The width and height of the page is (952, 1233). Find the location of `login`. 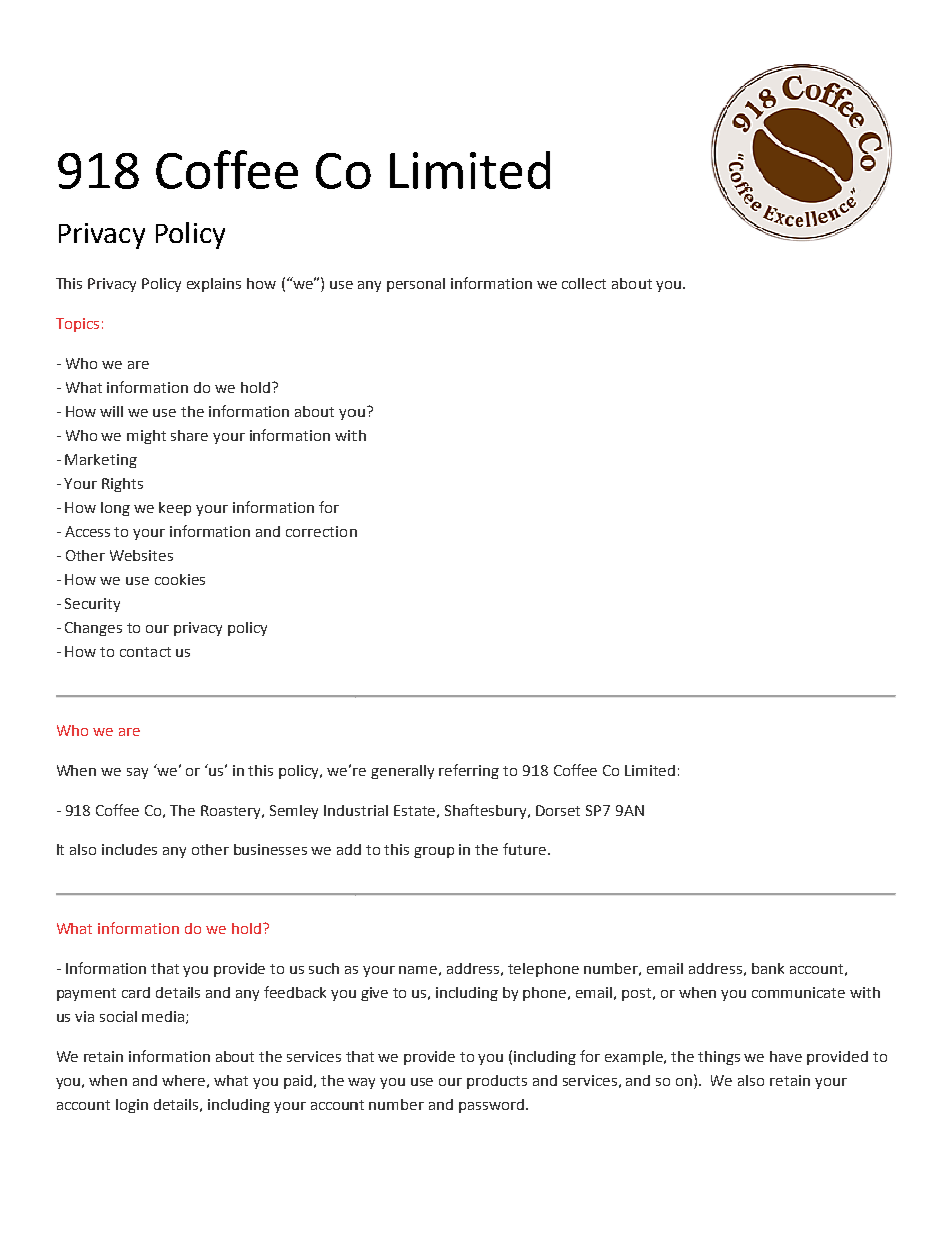

login is located at coordinates (132, 1106).
